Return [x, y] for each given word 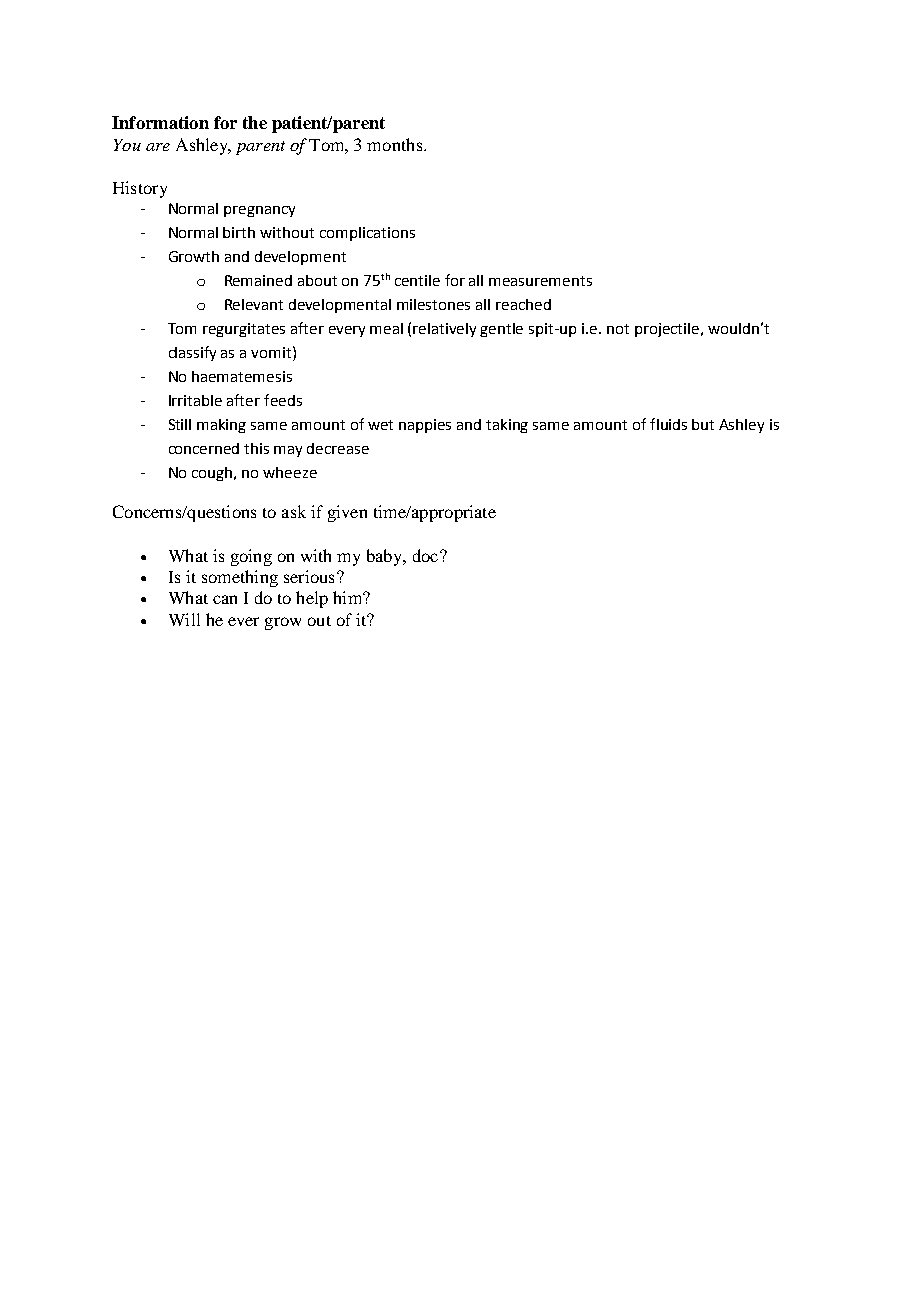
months [396, 144]
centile [417, 280]
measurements [540, 281]
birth [239, 232]
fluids [668, 424]
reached [523, 304]
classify [192, 353]
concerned [204, 448]
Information [160, 122]
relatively [444, 330]
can [225, 599]
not [618, 329]
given [347, 513]
